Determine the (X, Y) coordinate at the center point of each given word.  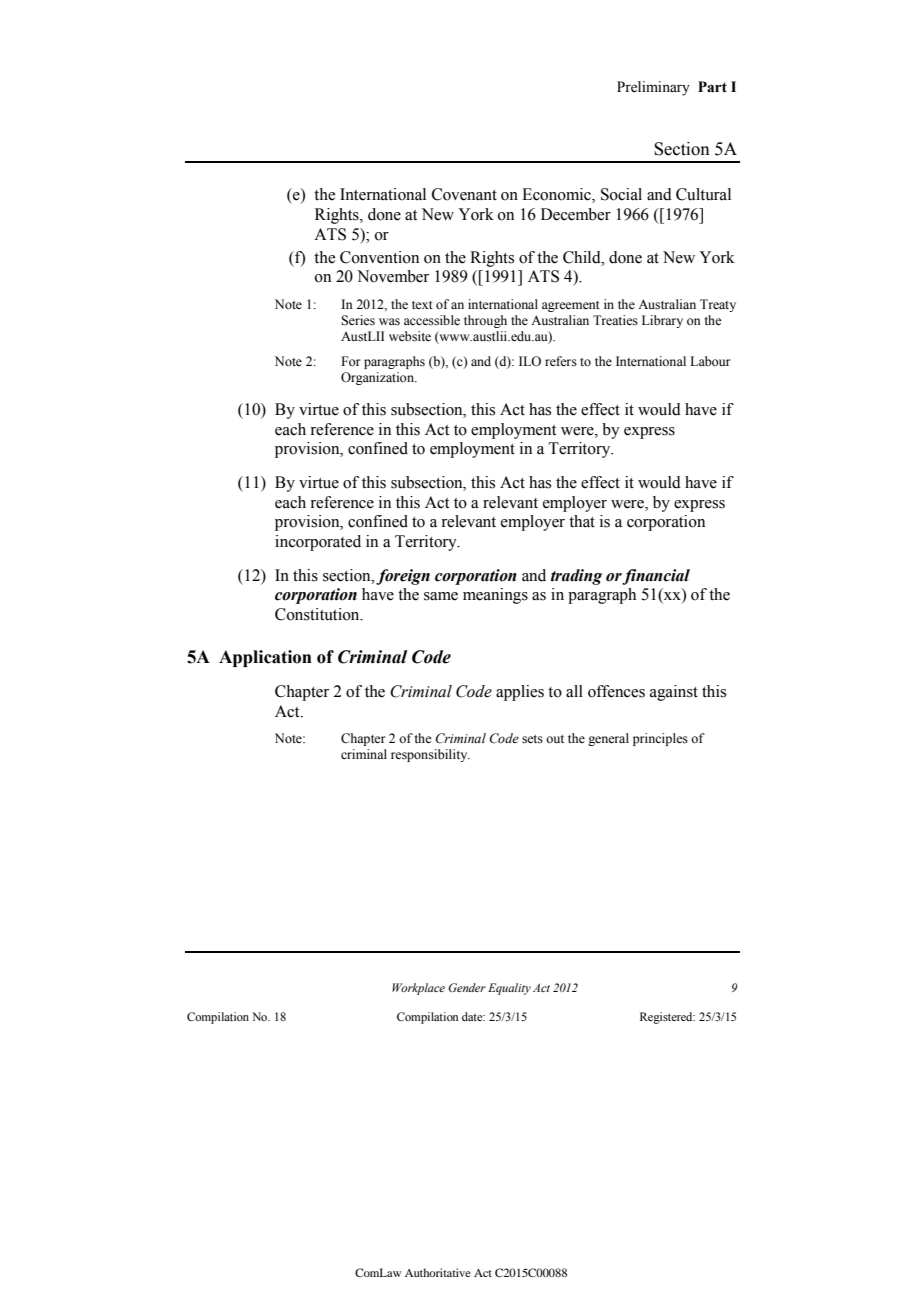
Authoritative (438, 1272)
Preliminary (653, 88)
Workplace (418, 989)
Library (662, 321)
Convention (379, 257)
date (473, 1016)
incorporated (318, 543)
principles (660, 739)
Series (358, 320)
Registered (667, 1018)
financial (656, 577)
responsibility (430, 755)
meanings (495, 596)
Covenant (464, 194)
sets (532, 739)
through (485, 321)
